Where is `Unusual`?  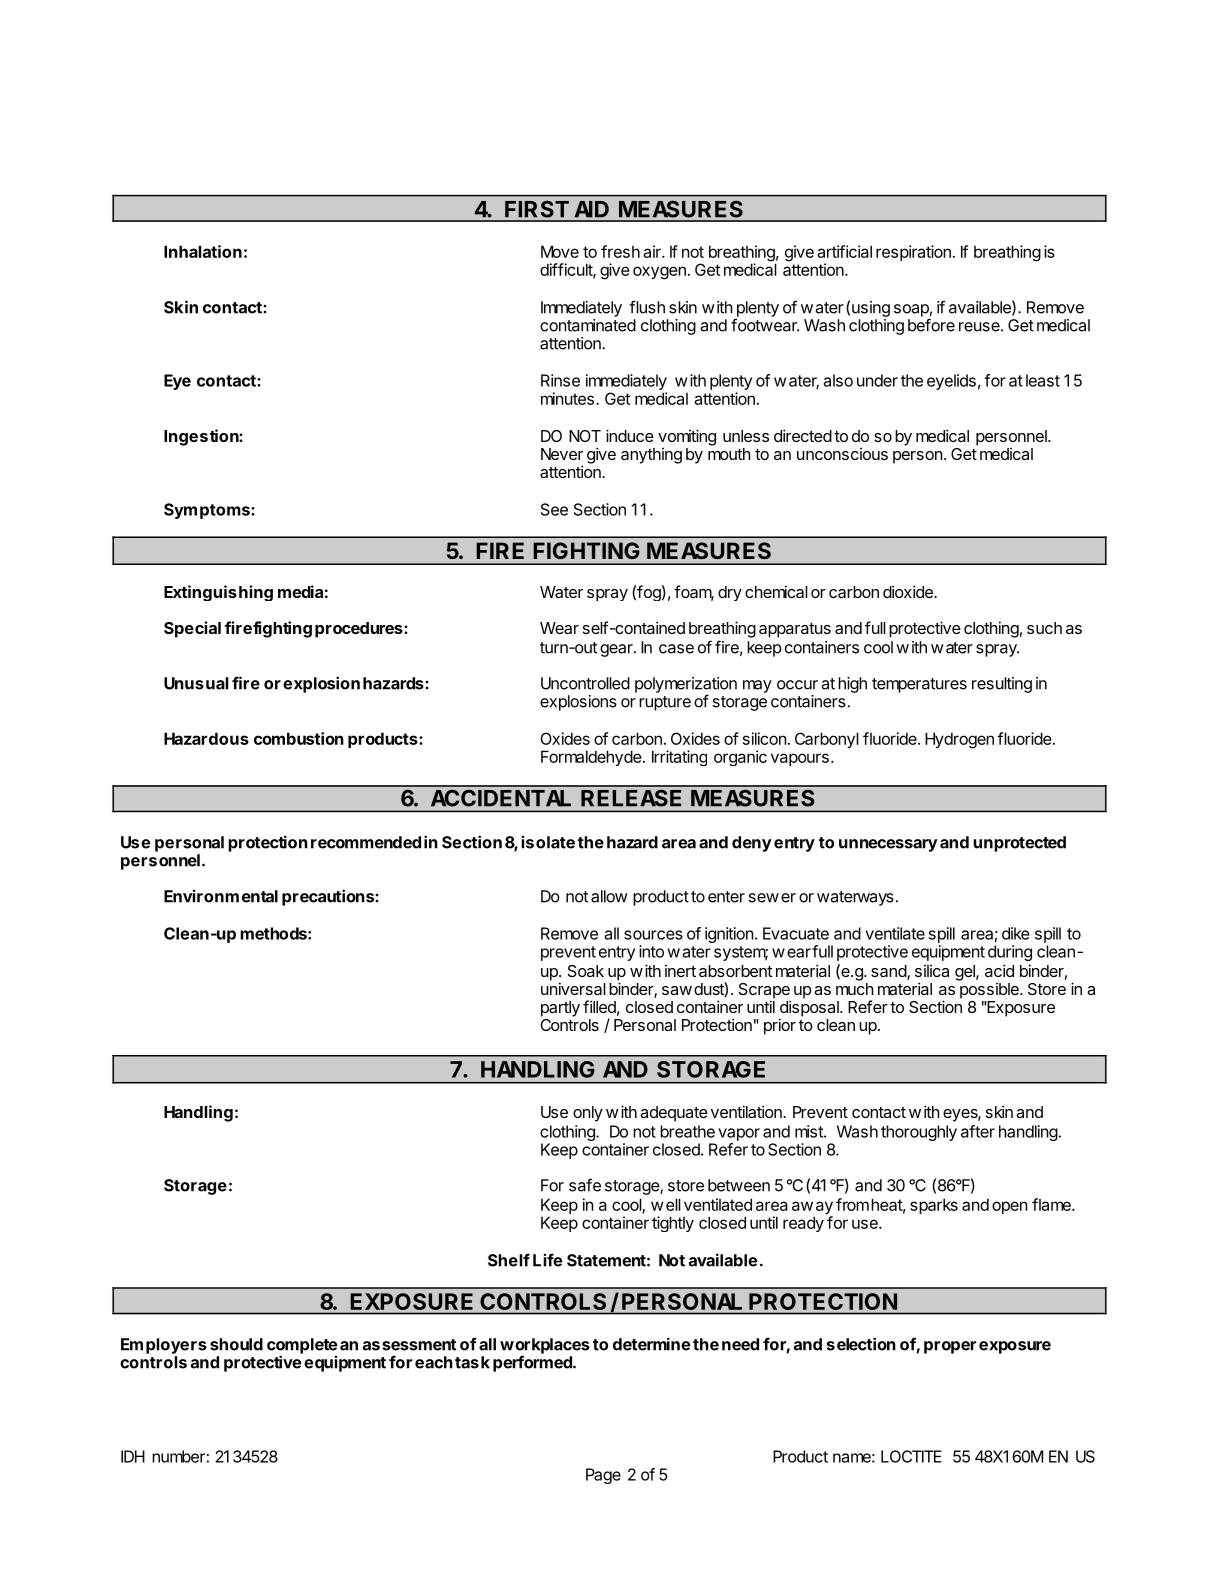 Unusual is located at coordinates (196, 683).
